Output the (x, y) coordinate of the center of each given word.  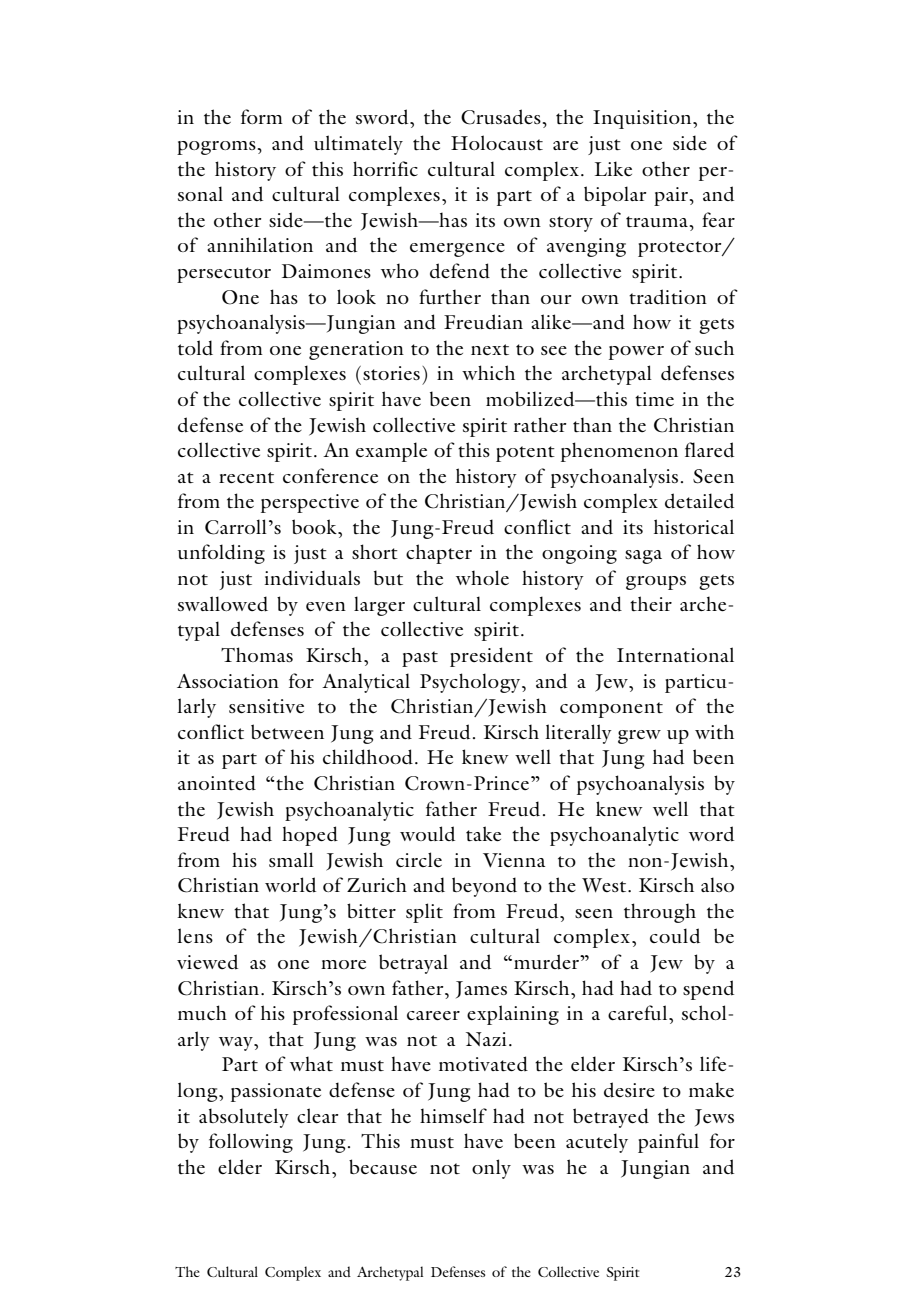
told (195, 348)
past (420, 659)
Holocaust (497, 143)
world (290, 885)
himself (453, 1115)
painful (668, 1143)
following (251, 1143)
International (675, 655)
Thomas (257, 654)
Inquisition (643, 119)
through (660, 913)
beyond (484, 887)
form (262, 116)
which (488, 372)
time (654, 399)
